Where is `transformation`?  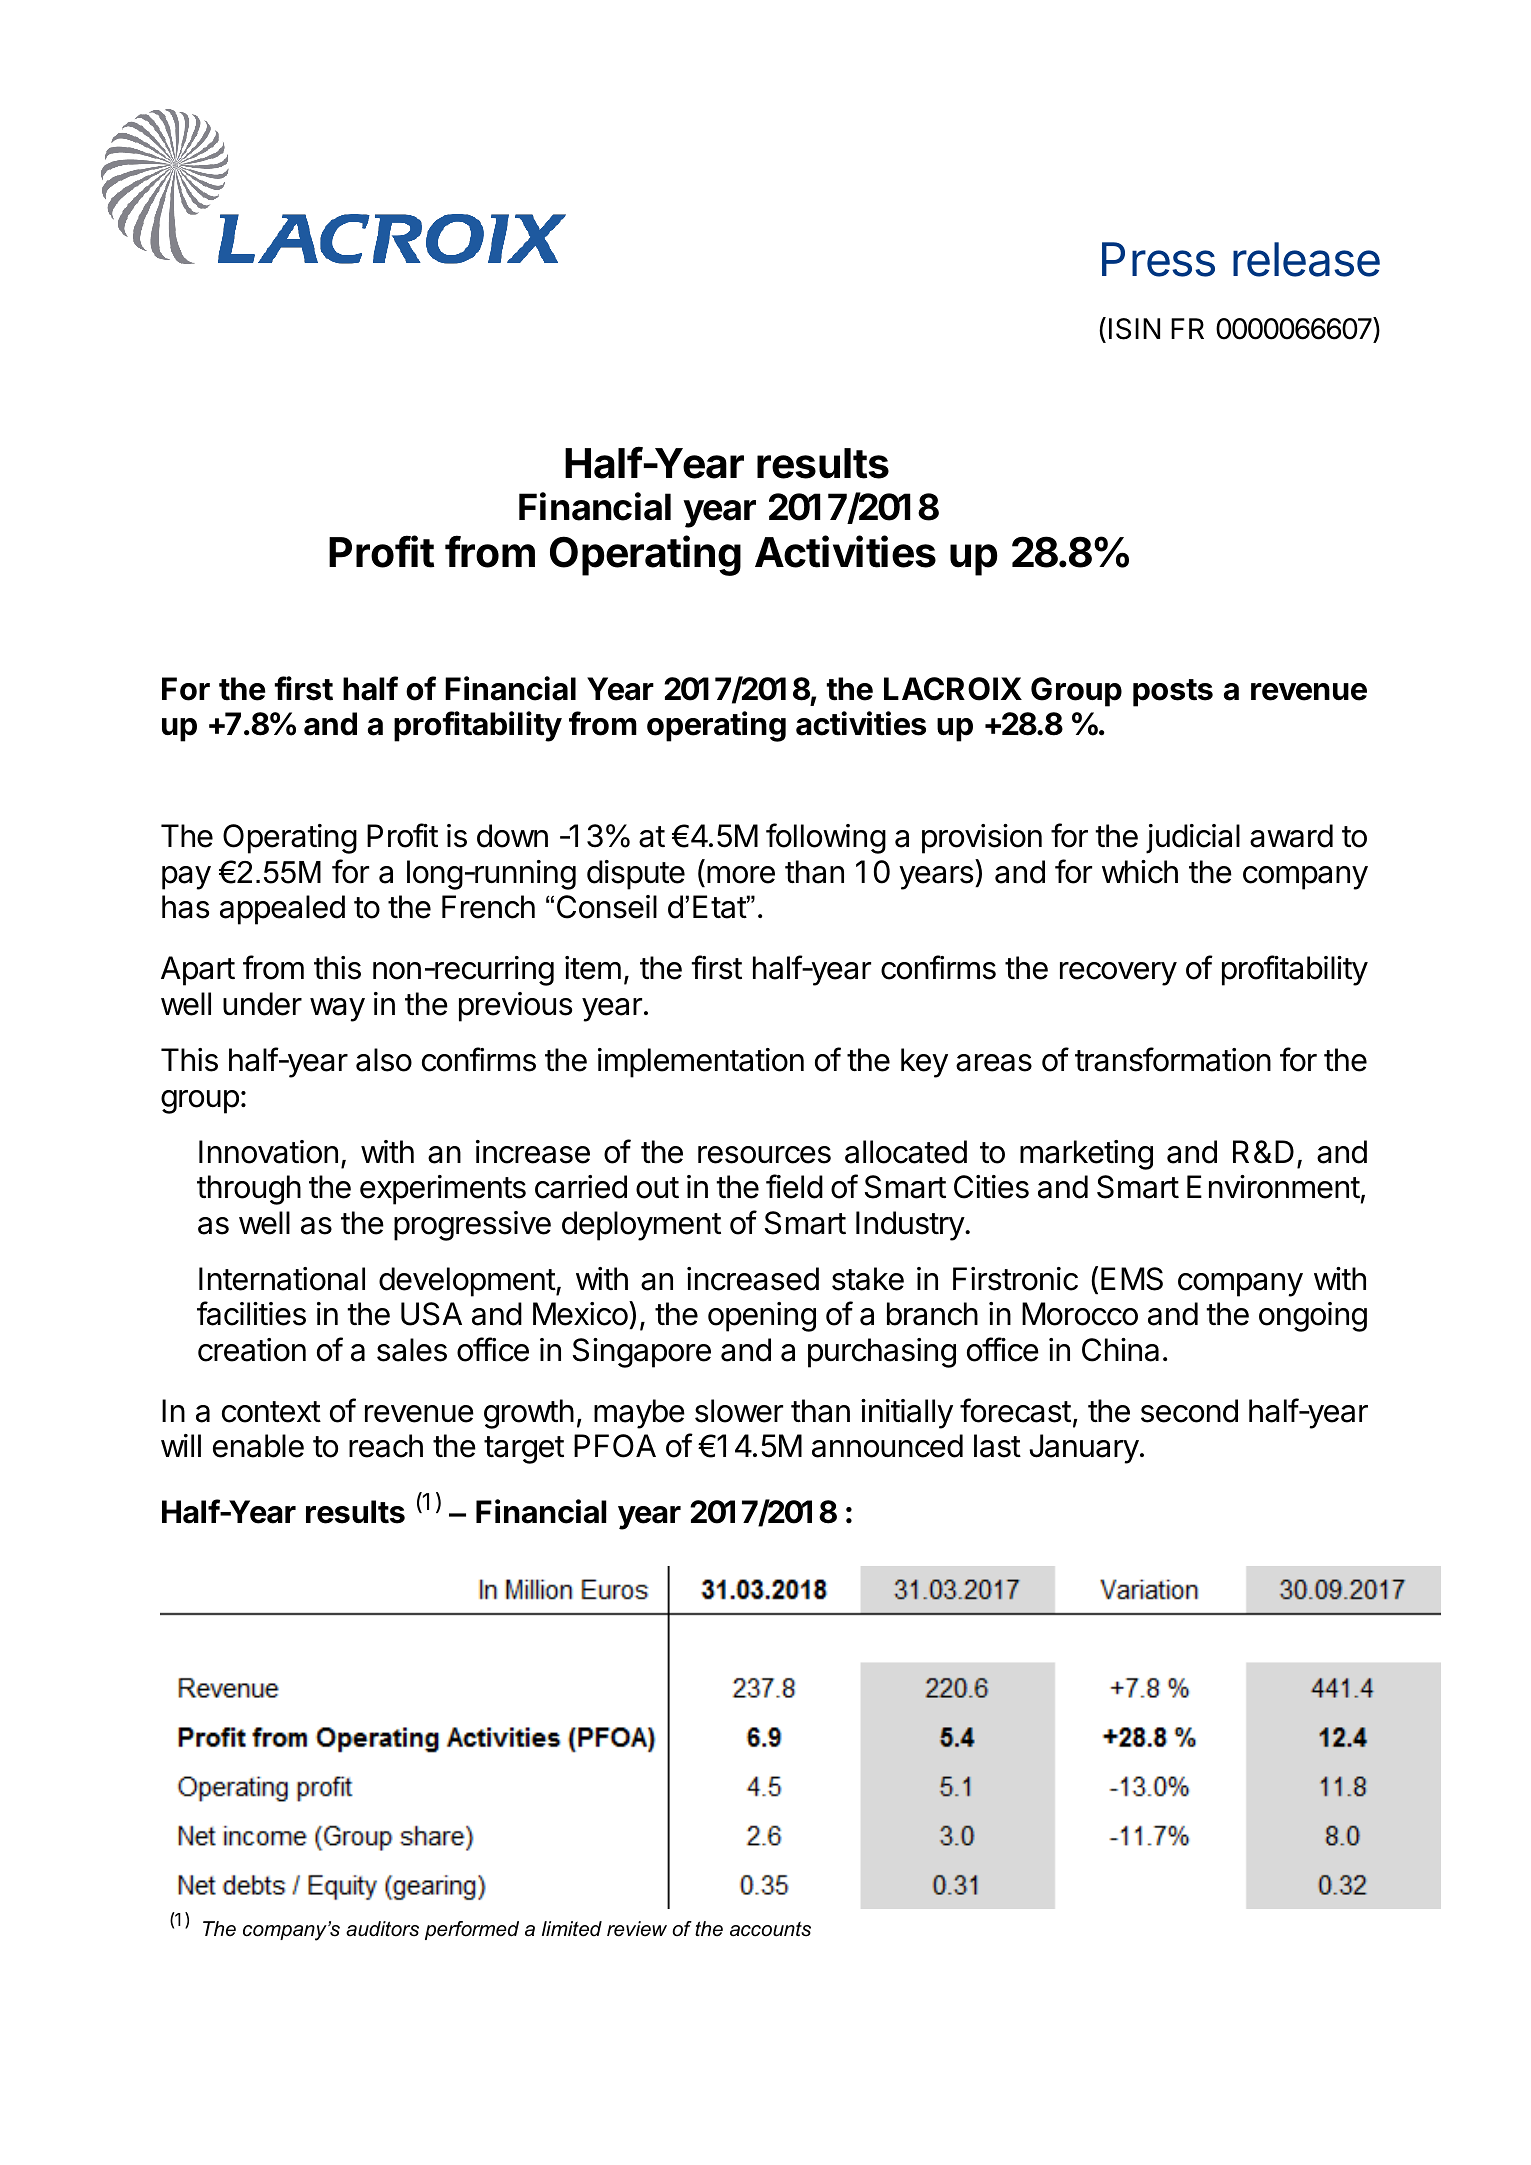 transformation is located at coordinates (1173, 1059).
